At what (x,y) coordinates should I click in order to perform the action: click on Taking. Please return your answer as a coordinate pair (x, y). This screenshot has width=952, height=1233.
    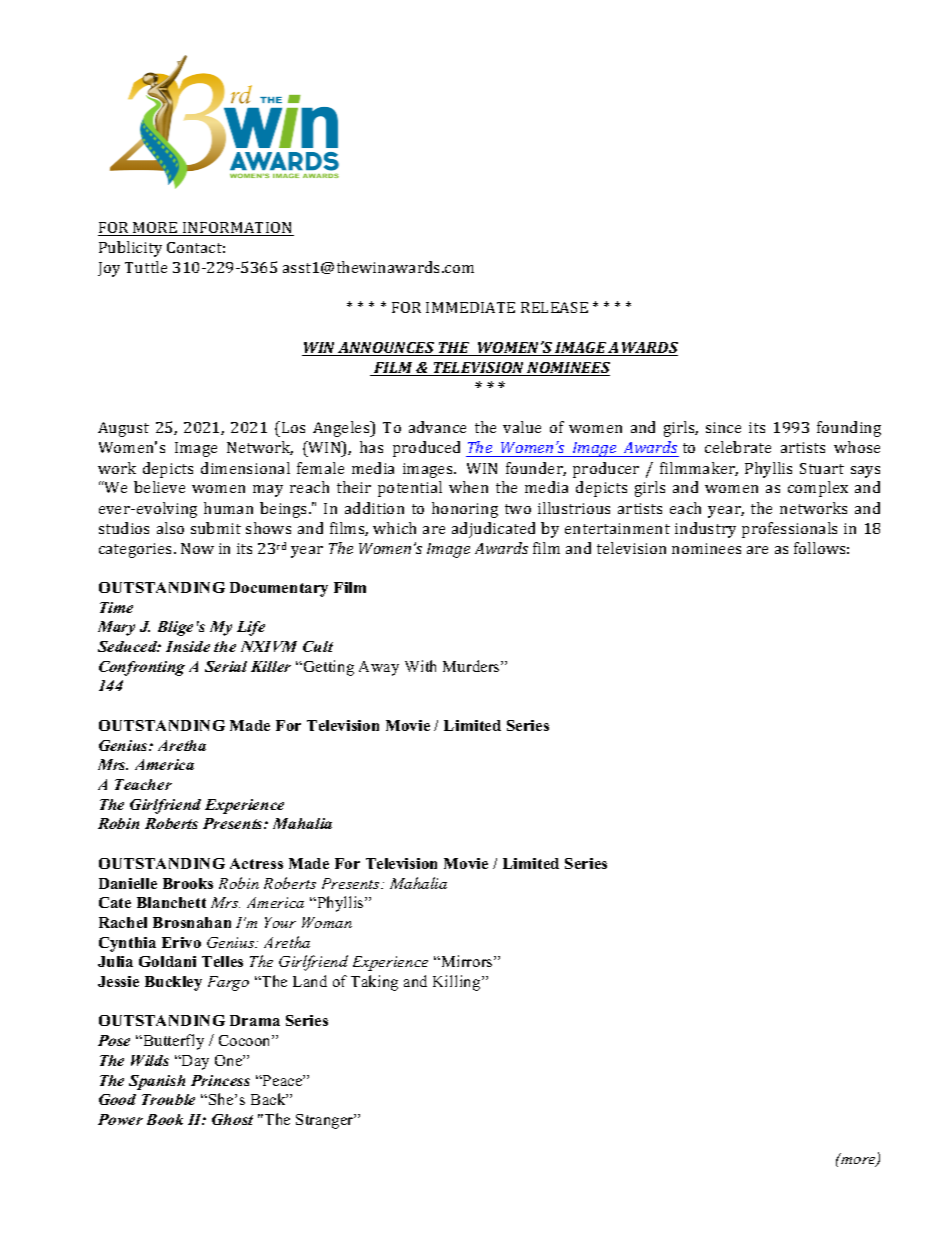
    Looking at the image, I should click on (374, 983).
